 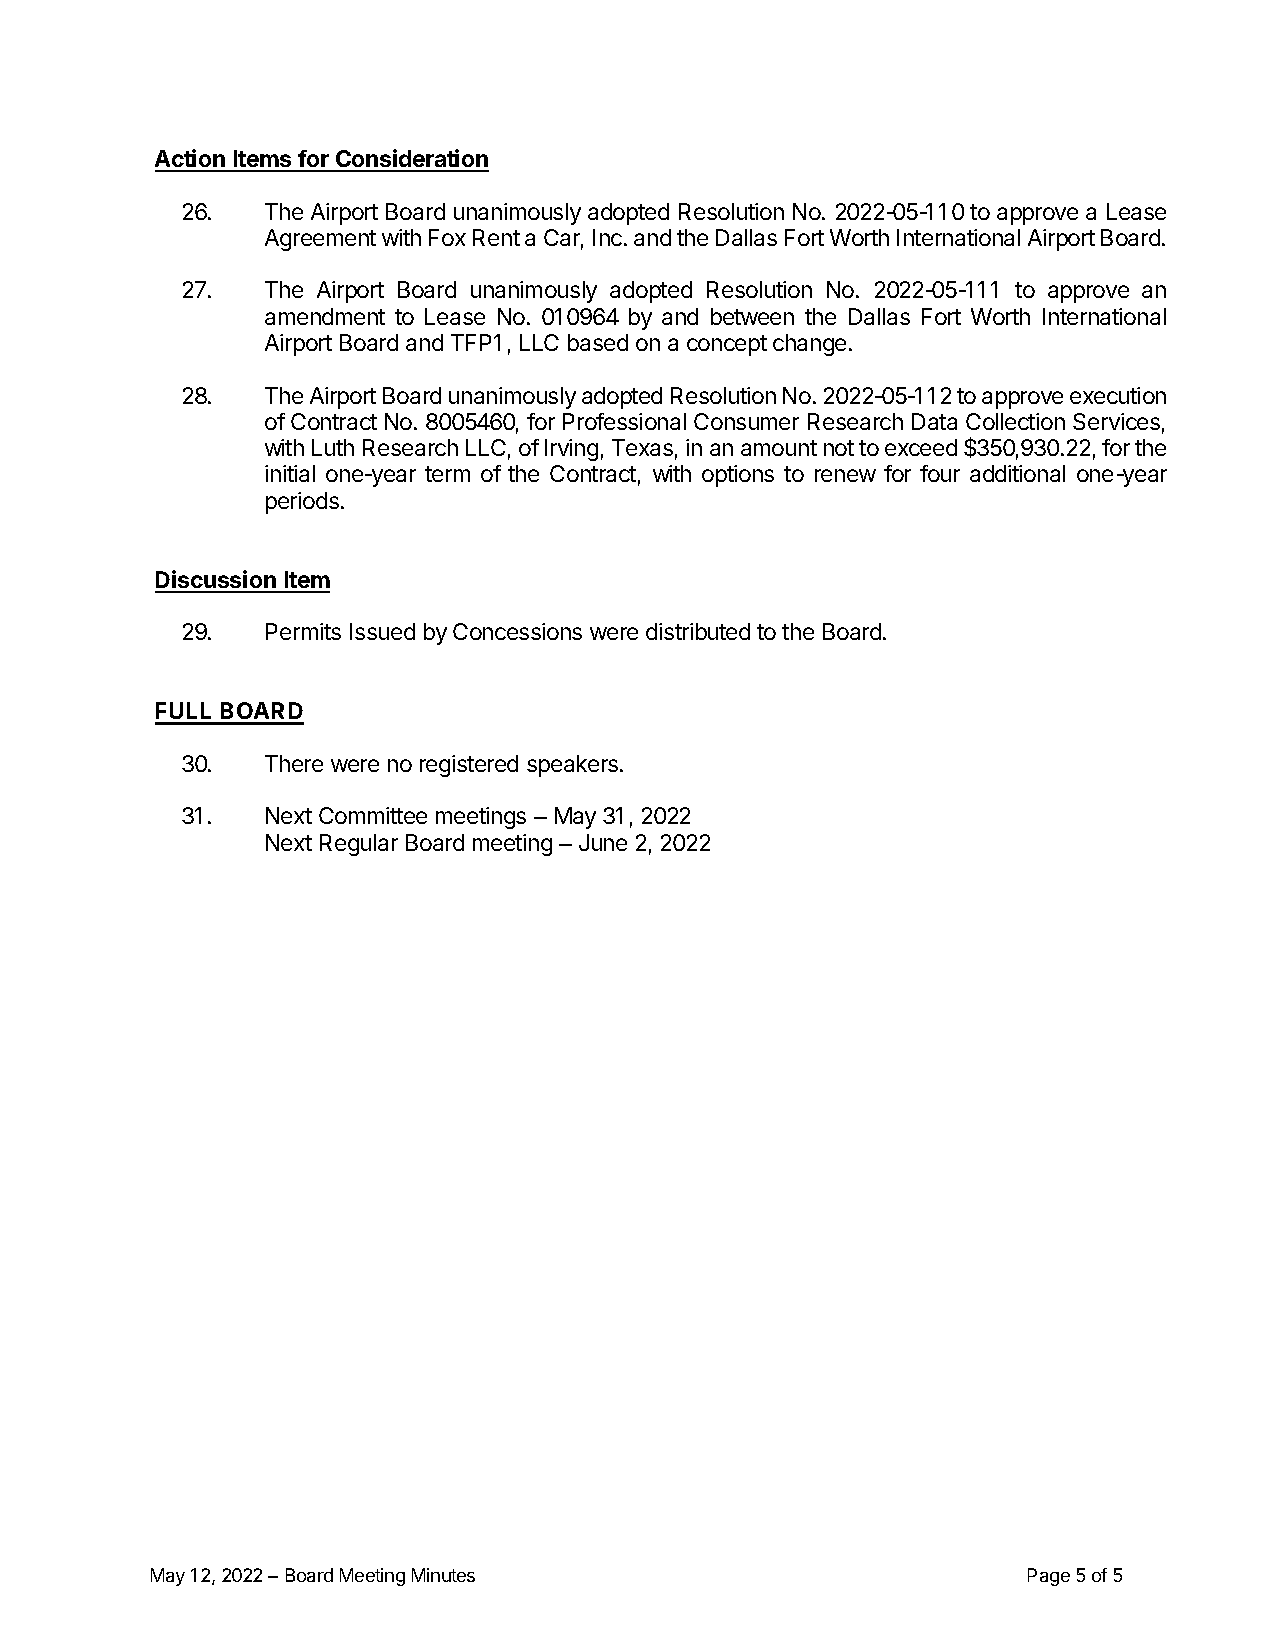 I want to click on Regular, so click(x=359, y=845).
